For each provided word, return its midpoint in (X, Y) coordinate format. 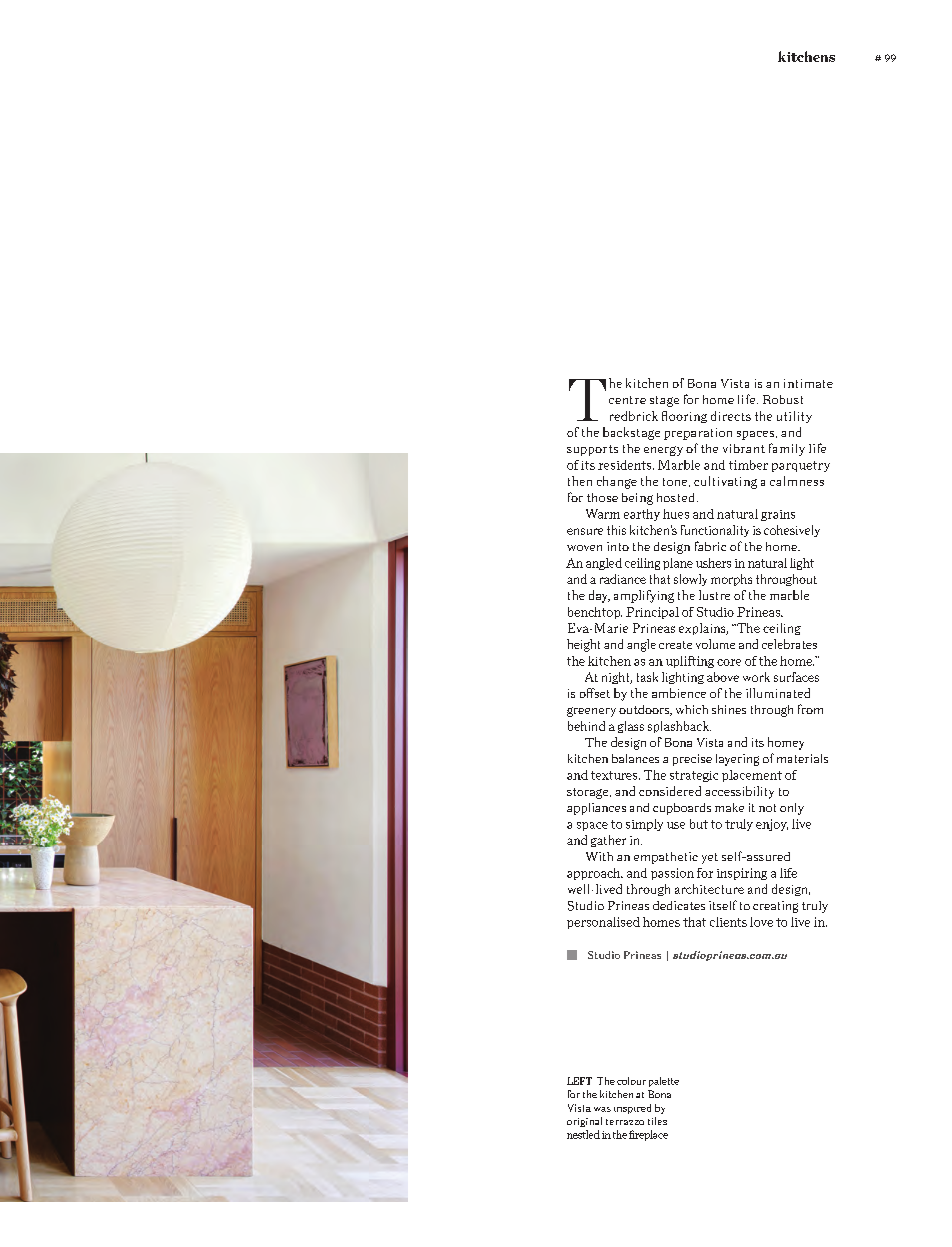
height (583, 645)
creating (775, 907)
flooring (684, 417)
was (602, 1109)
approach (595, 874)
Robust (783, 399)
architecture (709, 889)
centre (627, 400)
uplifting (690, 662)
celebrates (789, 644)
